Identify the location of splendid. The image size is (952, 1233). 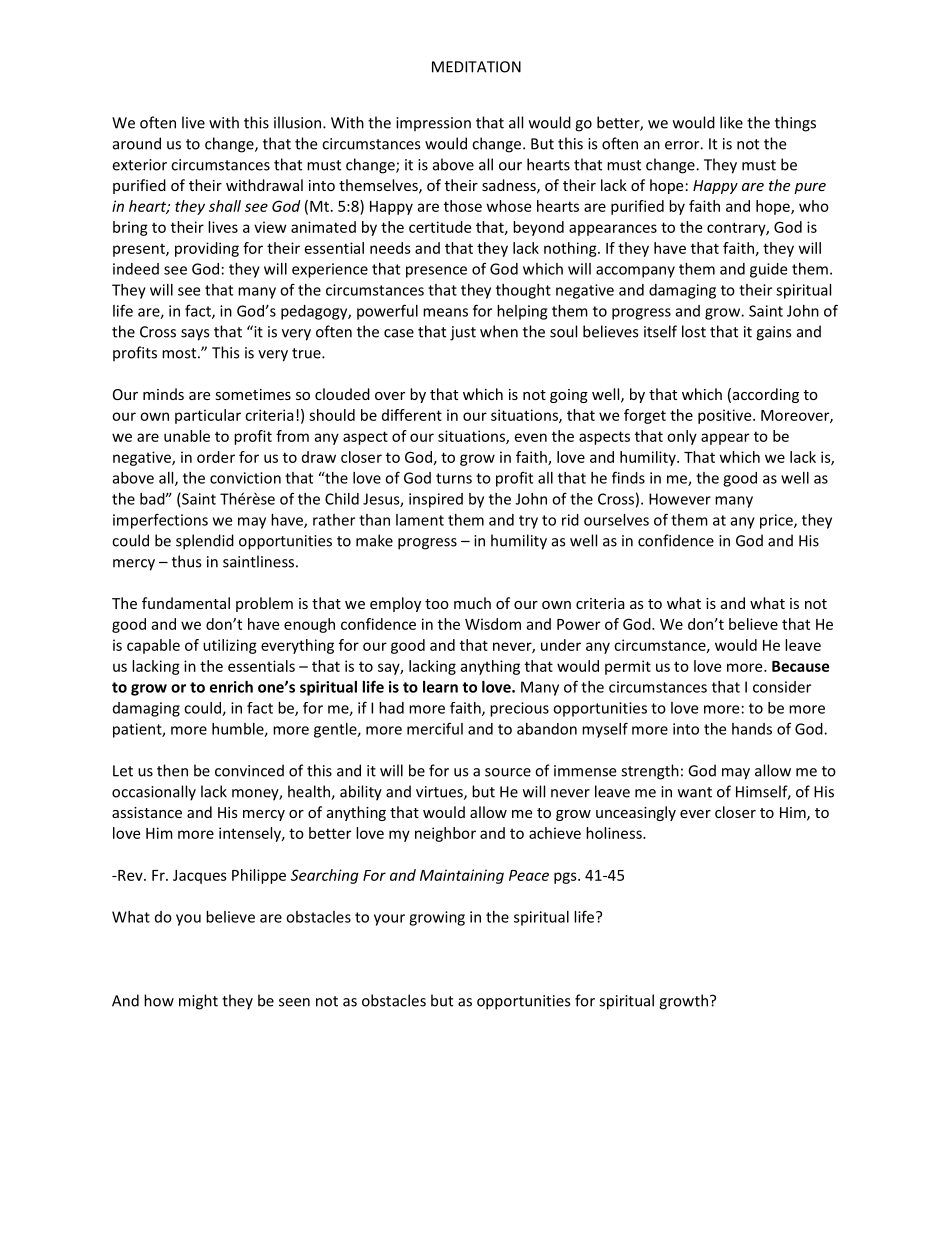
(205, 542).
